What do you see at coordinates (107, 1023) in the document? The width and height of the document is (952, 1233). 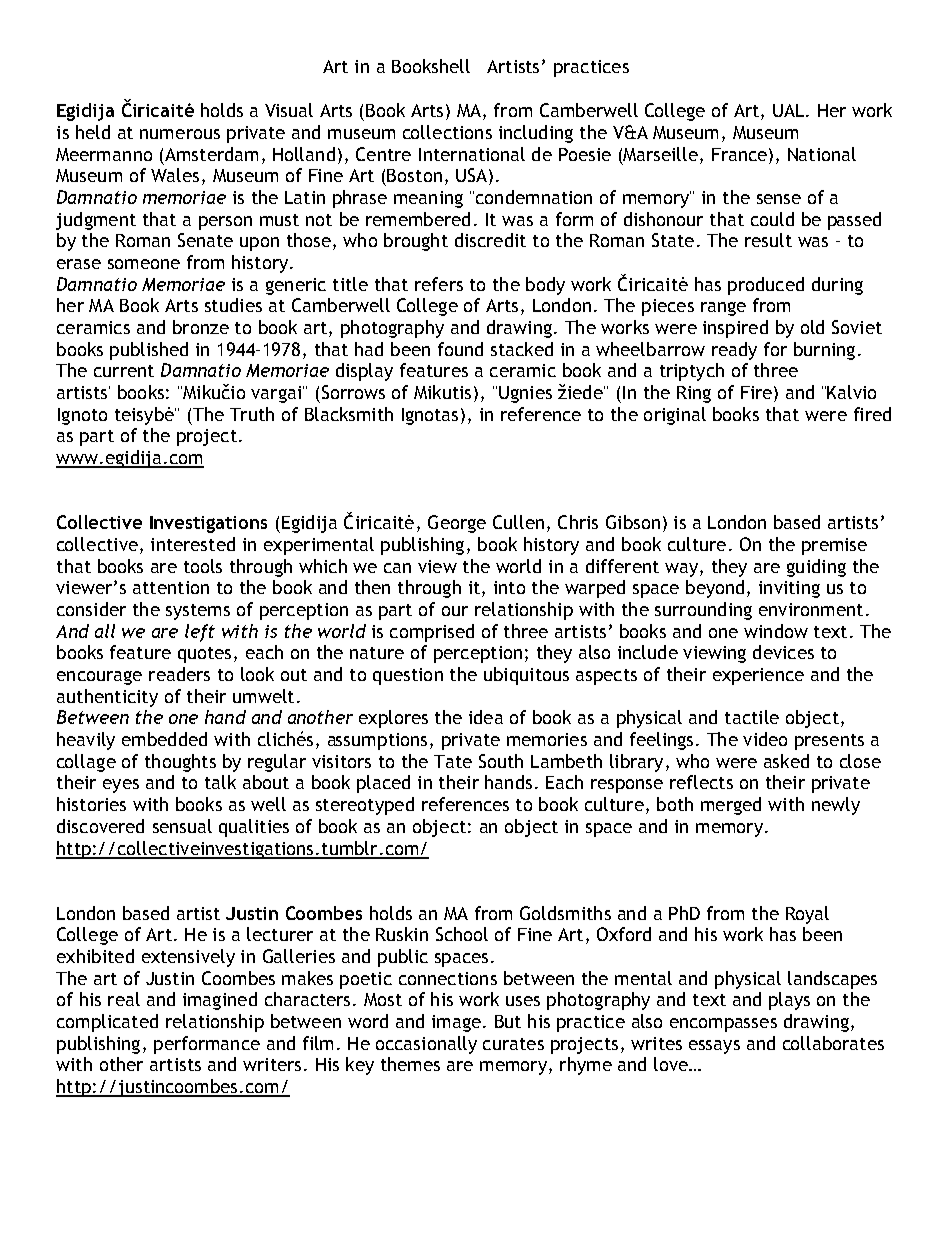 I see `complicated` at bounding box center [107, 1023].
